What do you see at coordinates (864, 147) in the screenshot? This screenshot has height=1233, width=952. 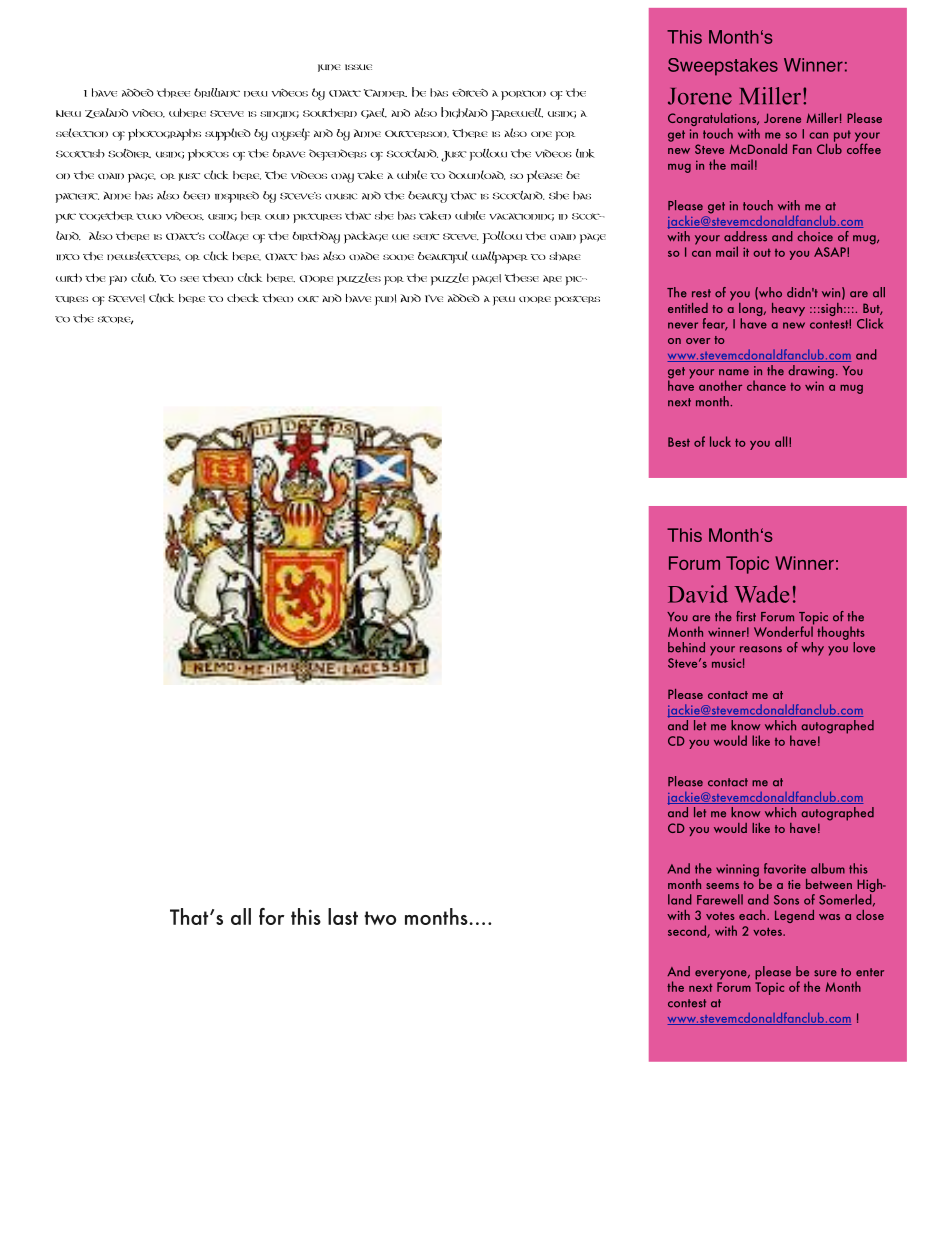 I see `coffee` at bounding box center [864, 147].
